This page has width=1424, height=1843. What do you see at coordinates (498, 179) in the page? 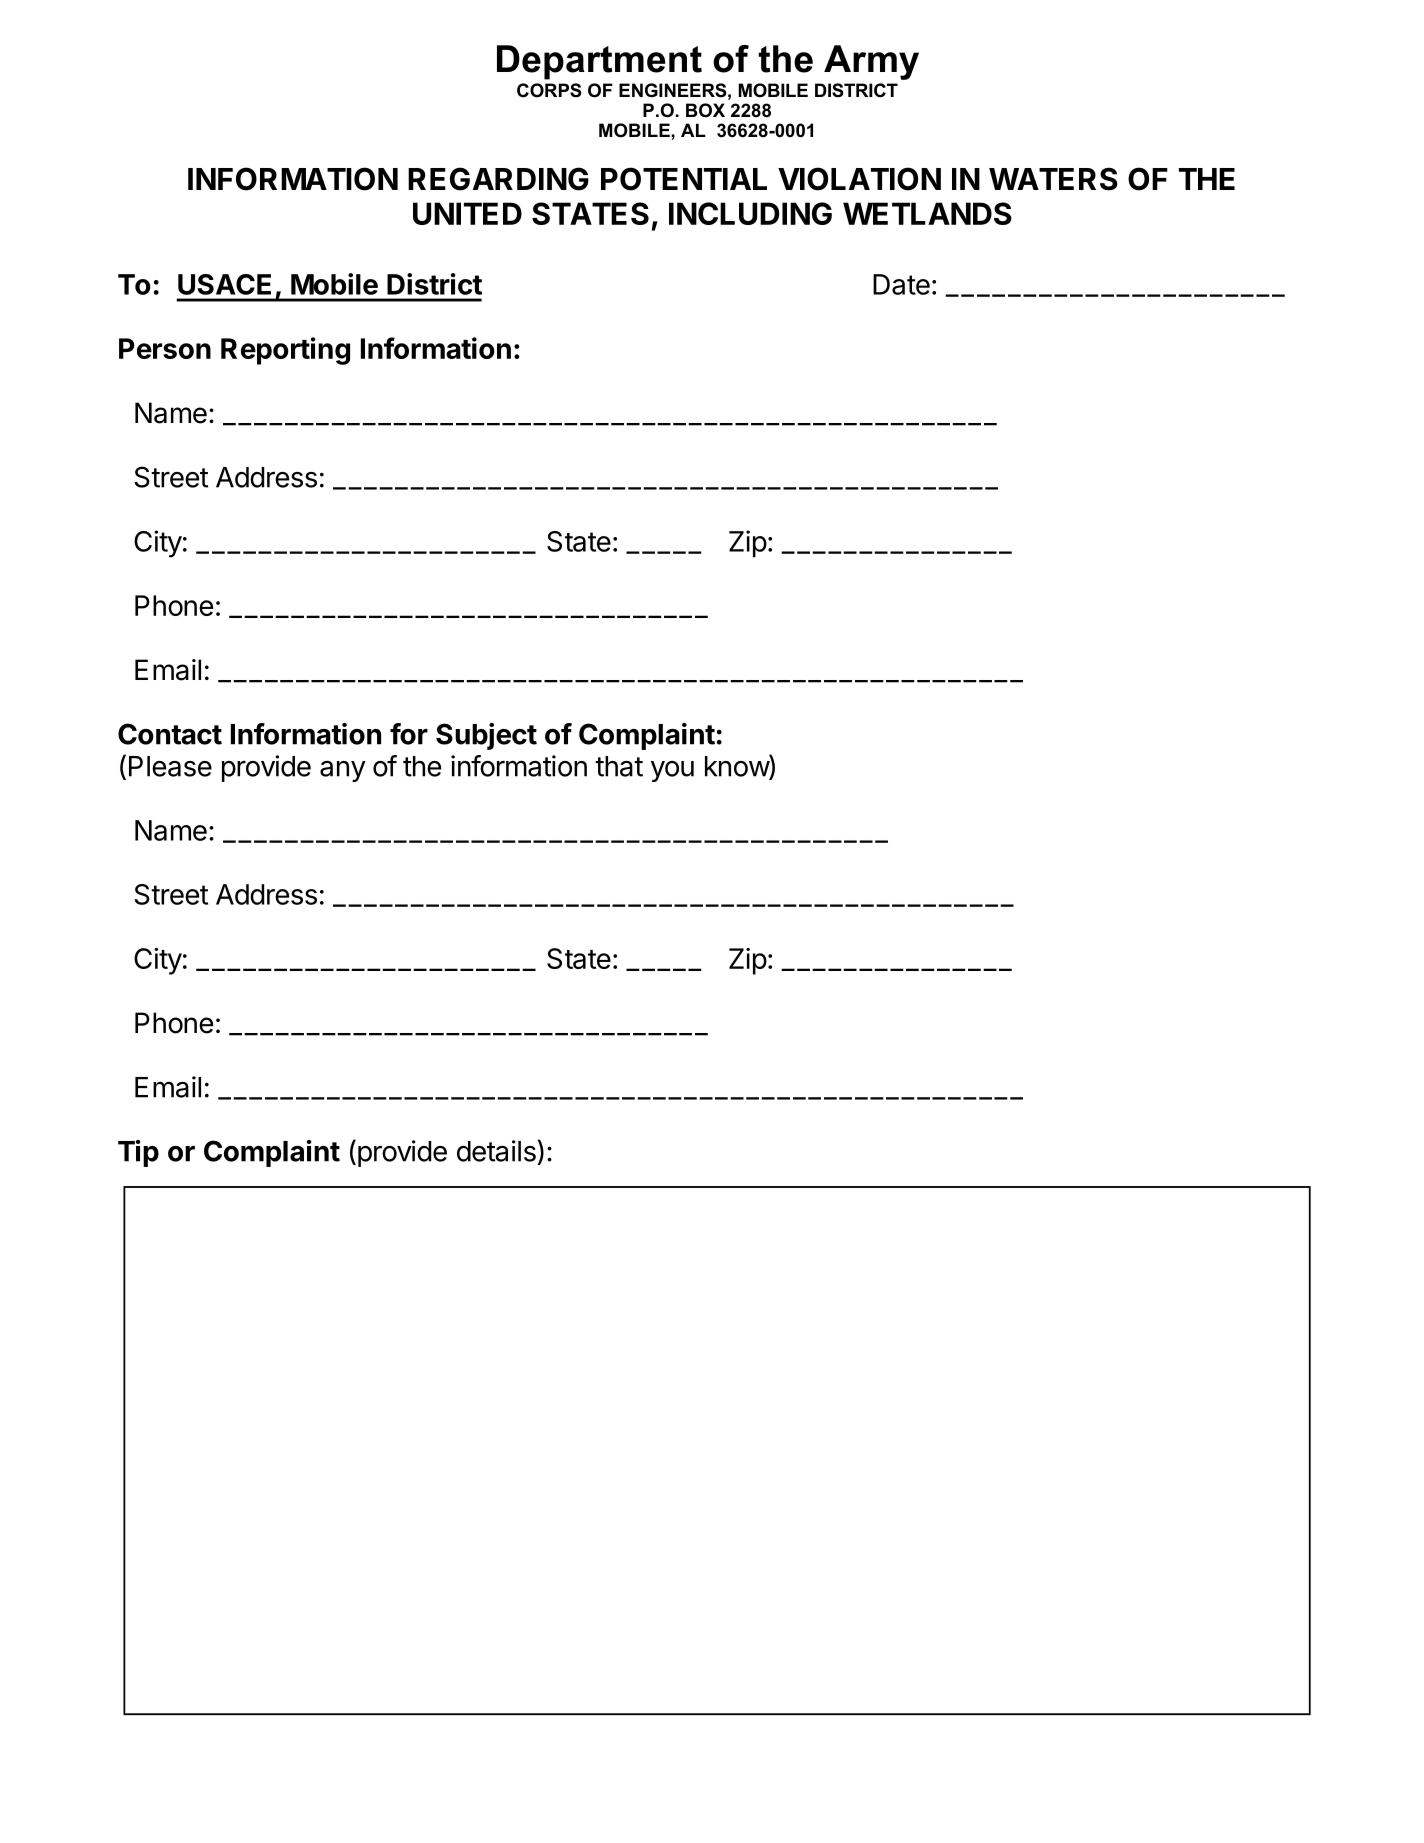
I see `REGARDING` at bounding box center [498, 179].
